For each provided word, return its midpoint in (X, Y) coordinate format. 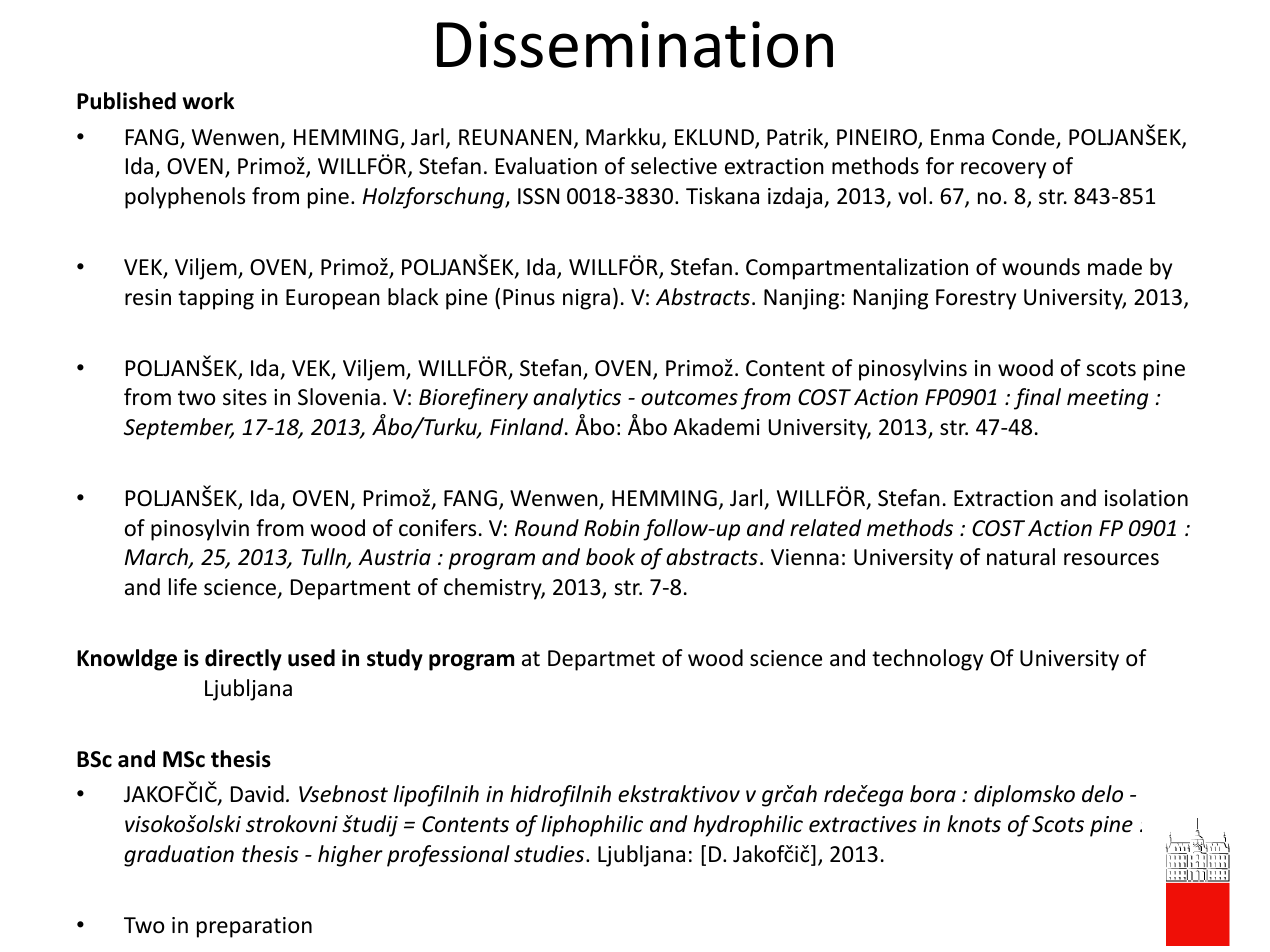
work (208, 101)
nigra (586, 299)
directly (243, 660)
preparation (254, 927)
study (395, 660)
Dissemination (635, 44)
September (179, 429)
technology (927, 660)
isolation (1146, 498)
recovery (1003, 170)
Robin (611, 528)
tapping (216, 299)
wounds (1041, 267)
